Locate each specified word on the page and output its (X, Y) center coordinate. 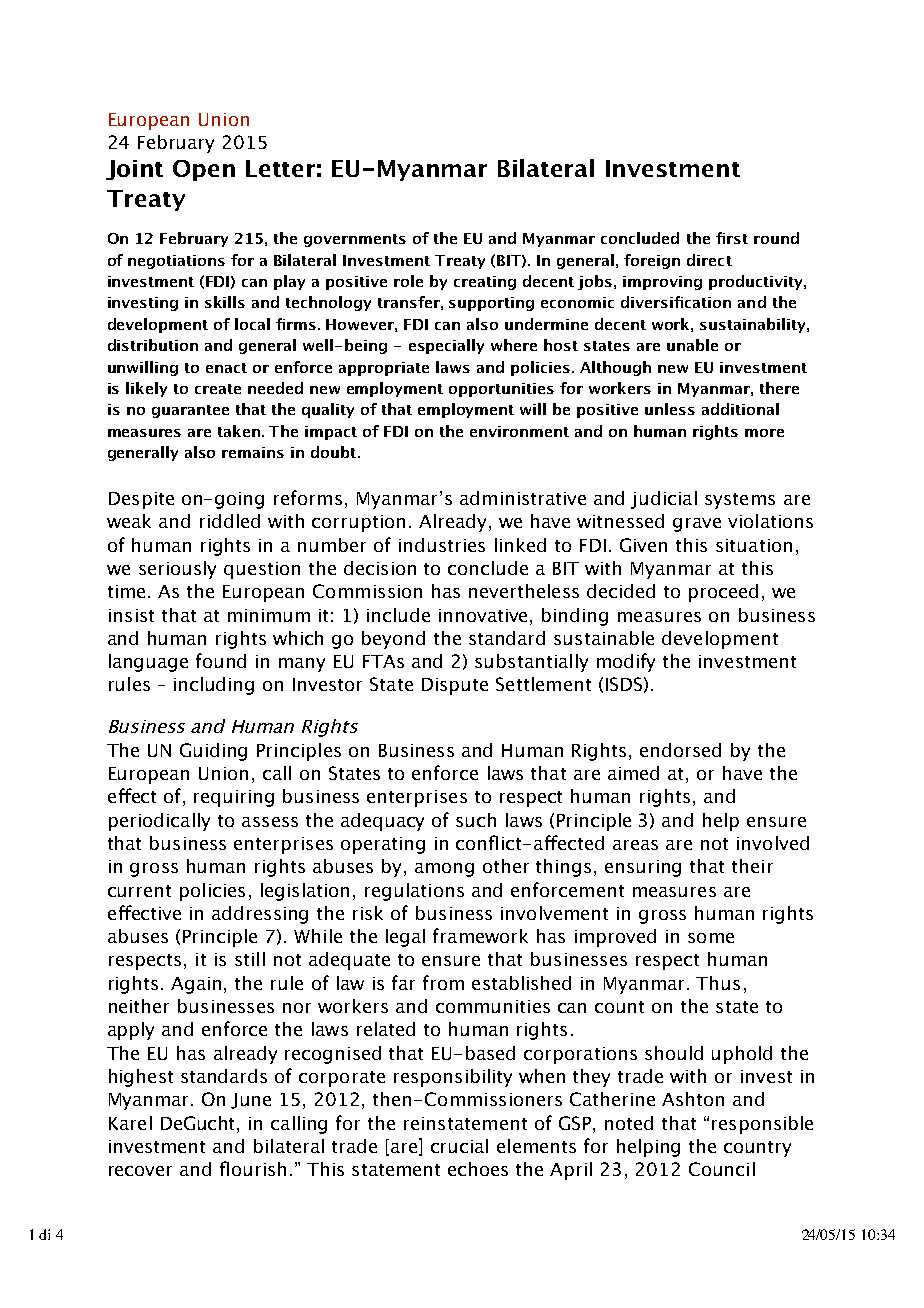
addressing (260, 915)
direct (709, 260)
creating (485, 283)
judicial (664, 500)
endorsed (680, 750)
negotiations (176, 262)
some (711, 938)
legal (405, 938)
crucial (459, 1146)
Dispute (455, 686)
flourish (253, 1168)
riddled (230, 521)
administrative (523, 498)
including (214, 686)
